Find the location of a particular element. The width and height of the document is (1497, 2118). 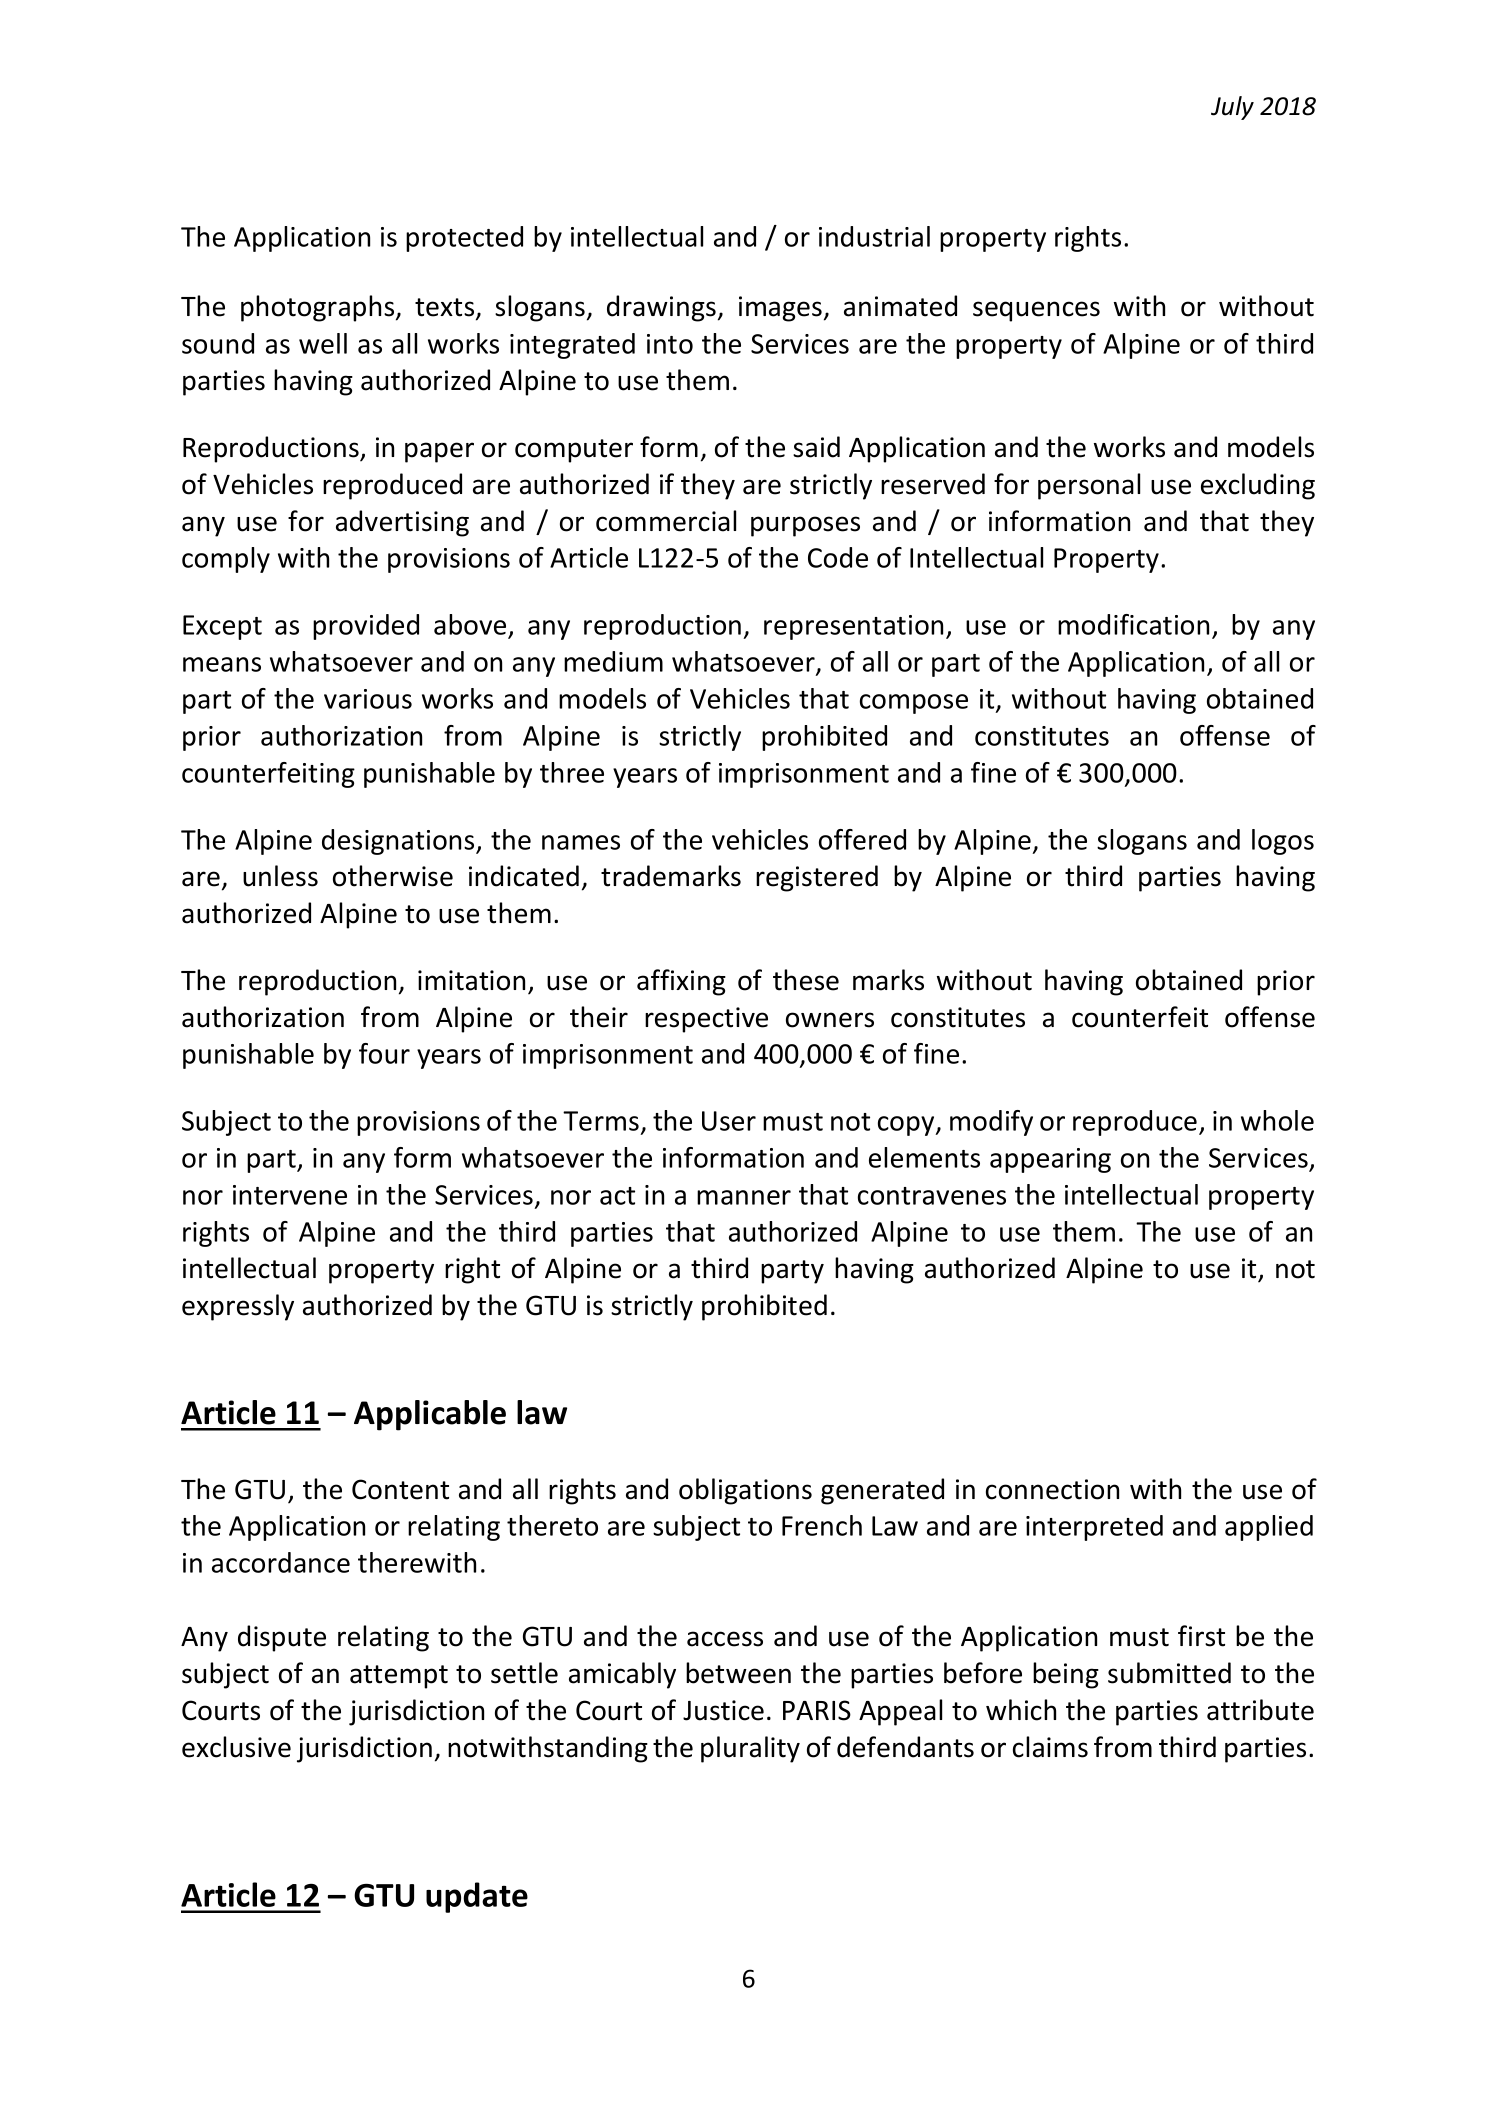

modification is located at coordinates (1133, 624).
